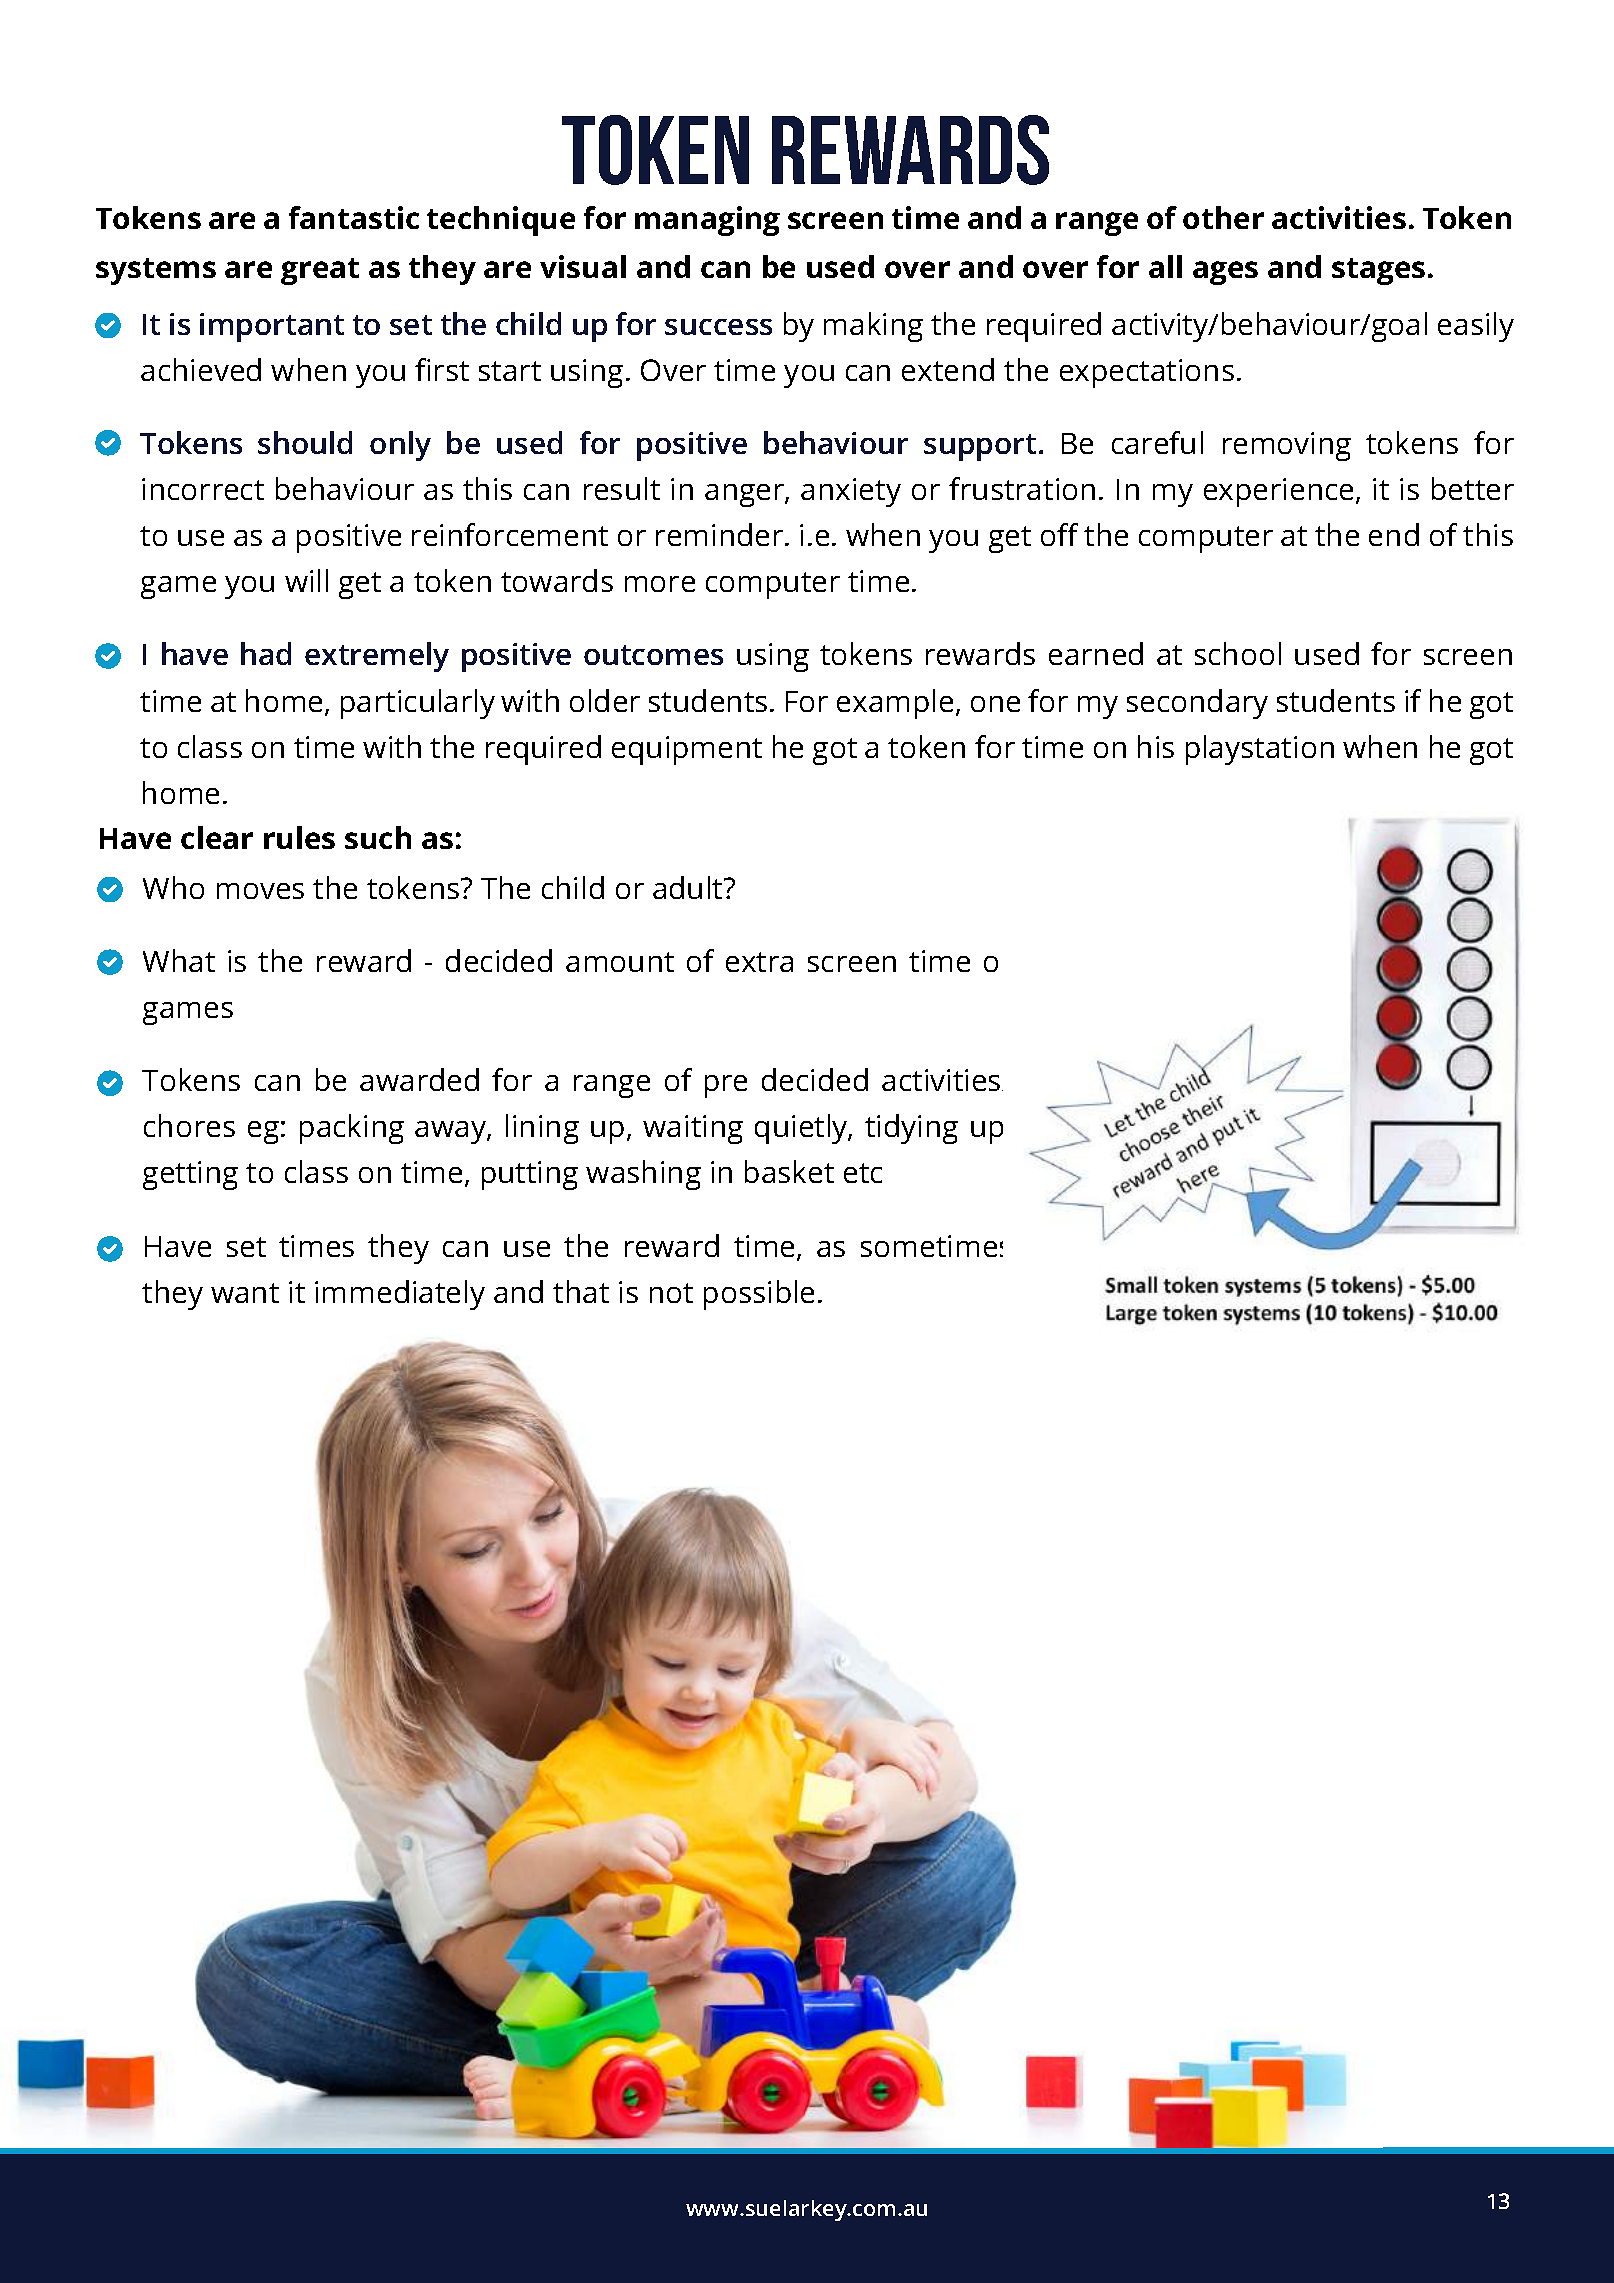 The image size is (1614, 2283). What do you see at coordinates (759, 1295) in the screenshot?
I see `possible` at bounding box center [759, 1295].
